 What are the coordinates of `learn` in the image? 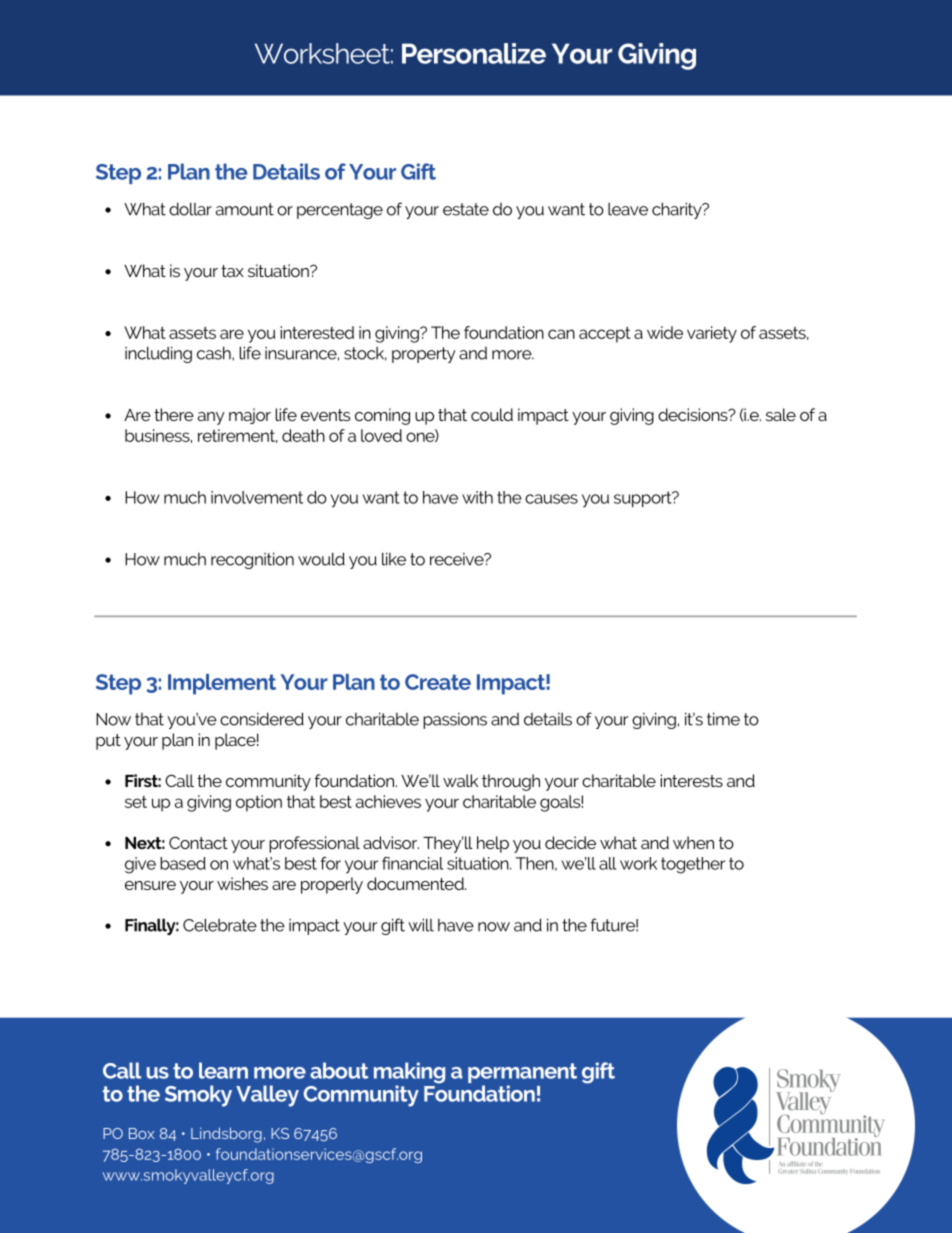 It's located at (223, 1070).
